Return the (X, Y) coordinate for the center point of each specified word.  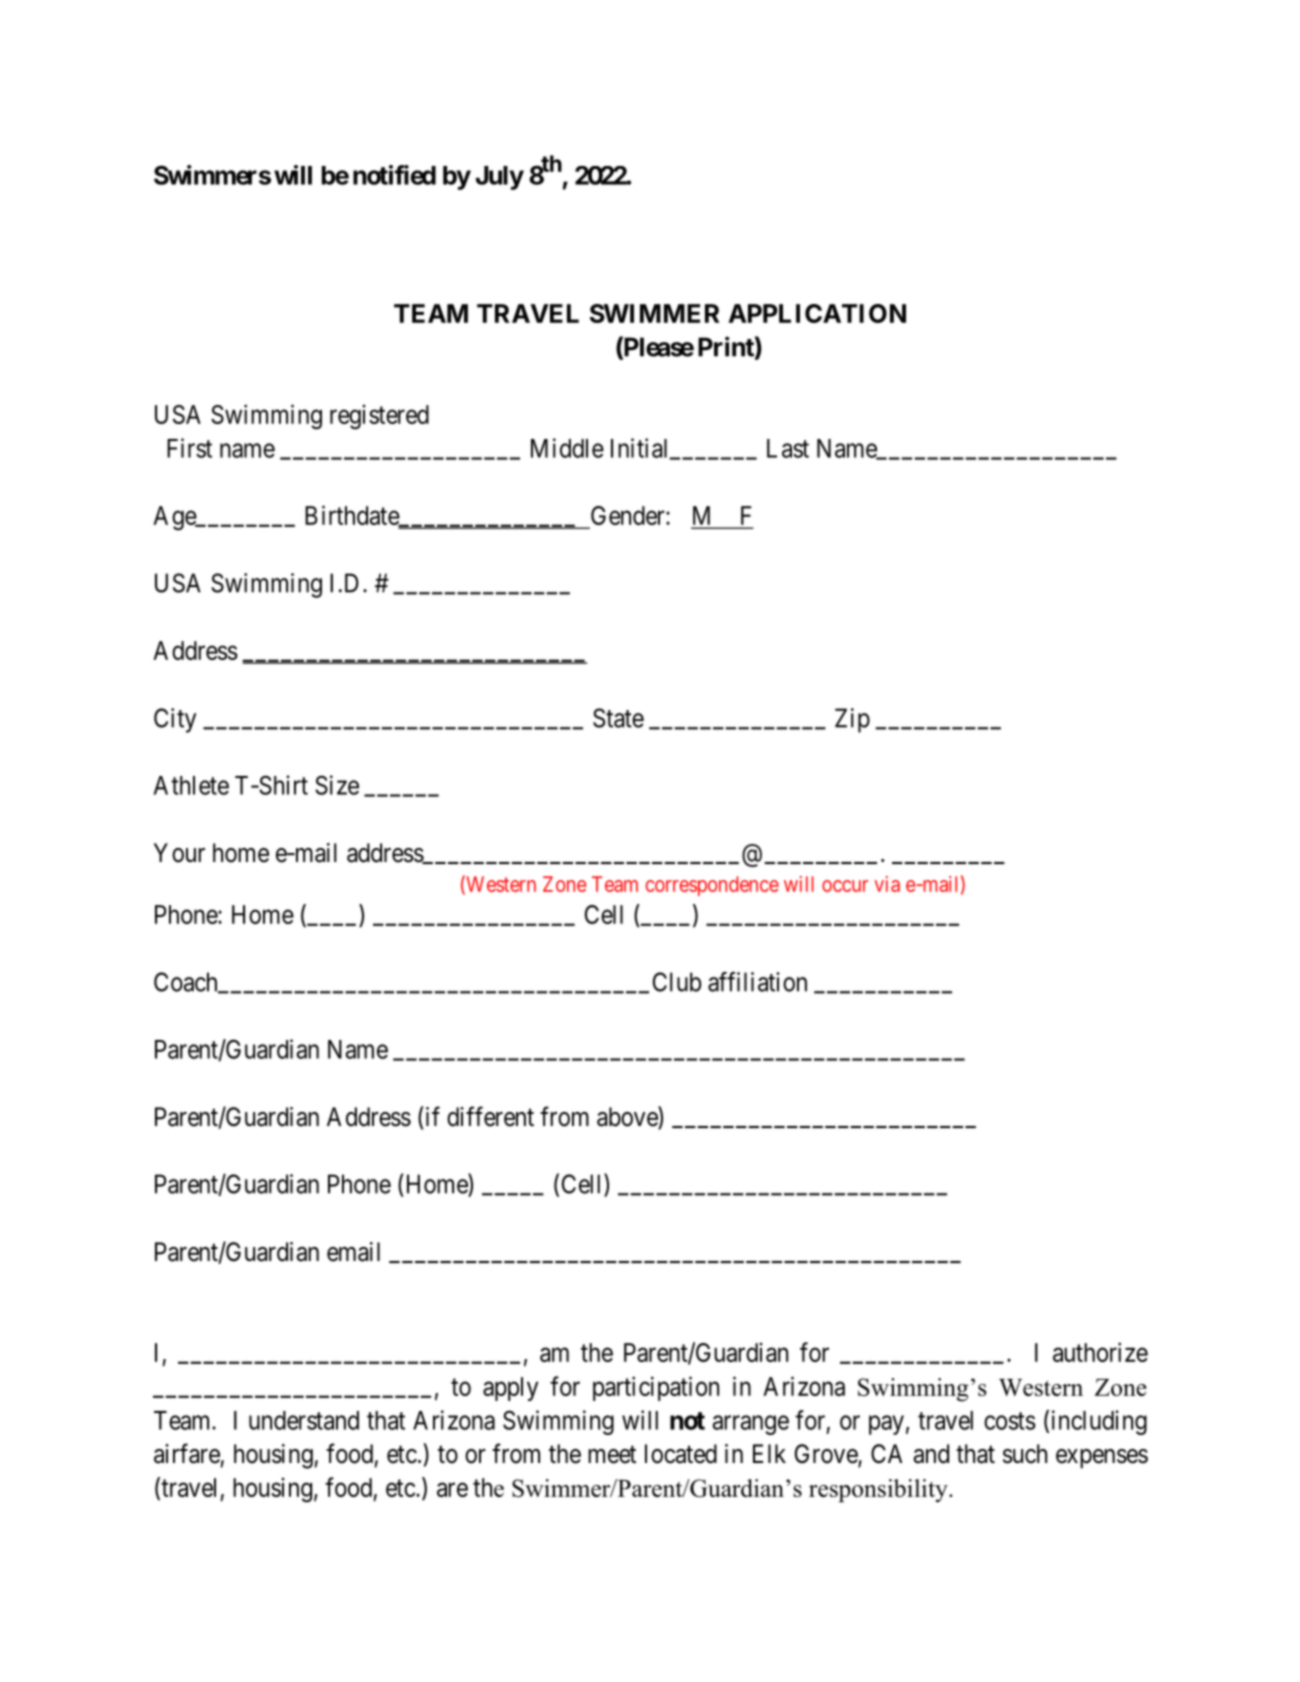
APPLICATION (817, 313)
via (887, 884)
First (189, 448)
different (490, 1116)
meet (612, 1455)
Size (337, 785)
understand (304, 1420)
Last (788, 448)
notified (394, 175)
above (628, 1117)
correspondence (712, 886)
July (500, 178)
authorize (1100, 1352)
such (1025, 1454)
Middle (567, 448)
